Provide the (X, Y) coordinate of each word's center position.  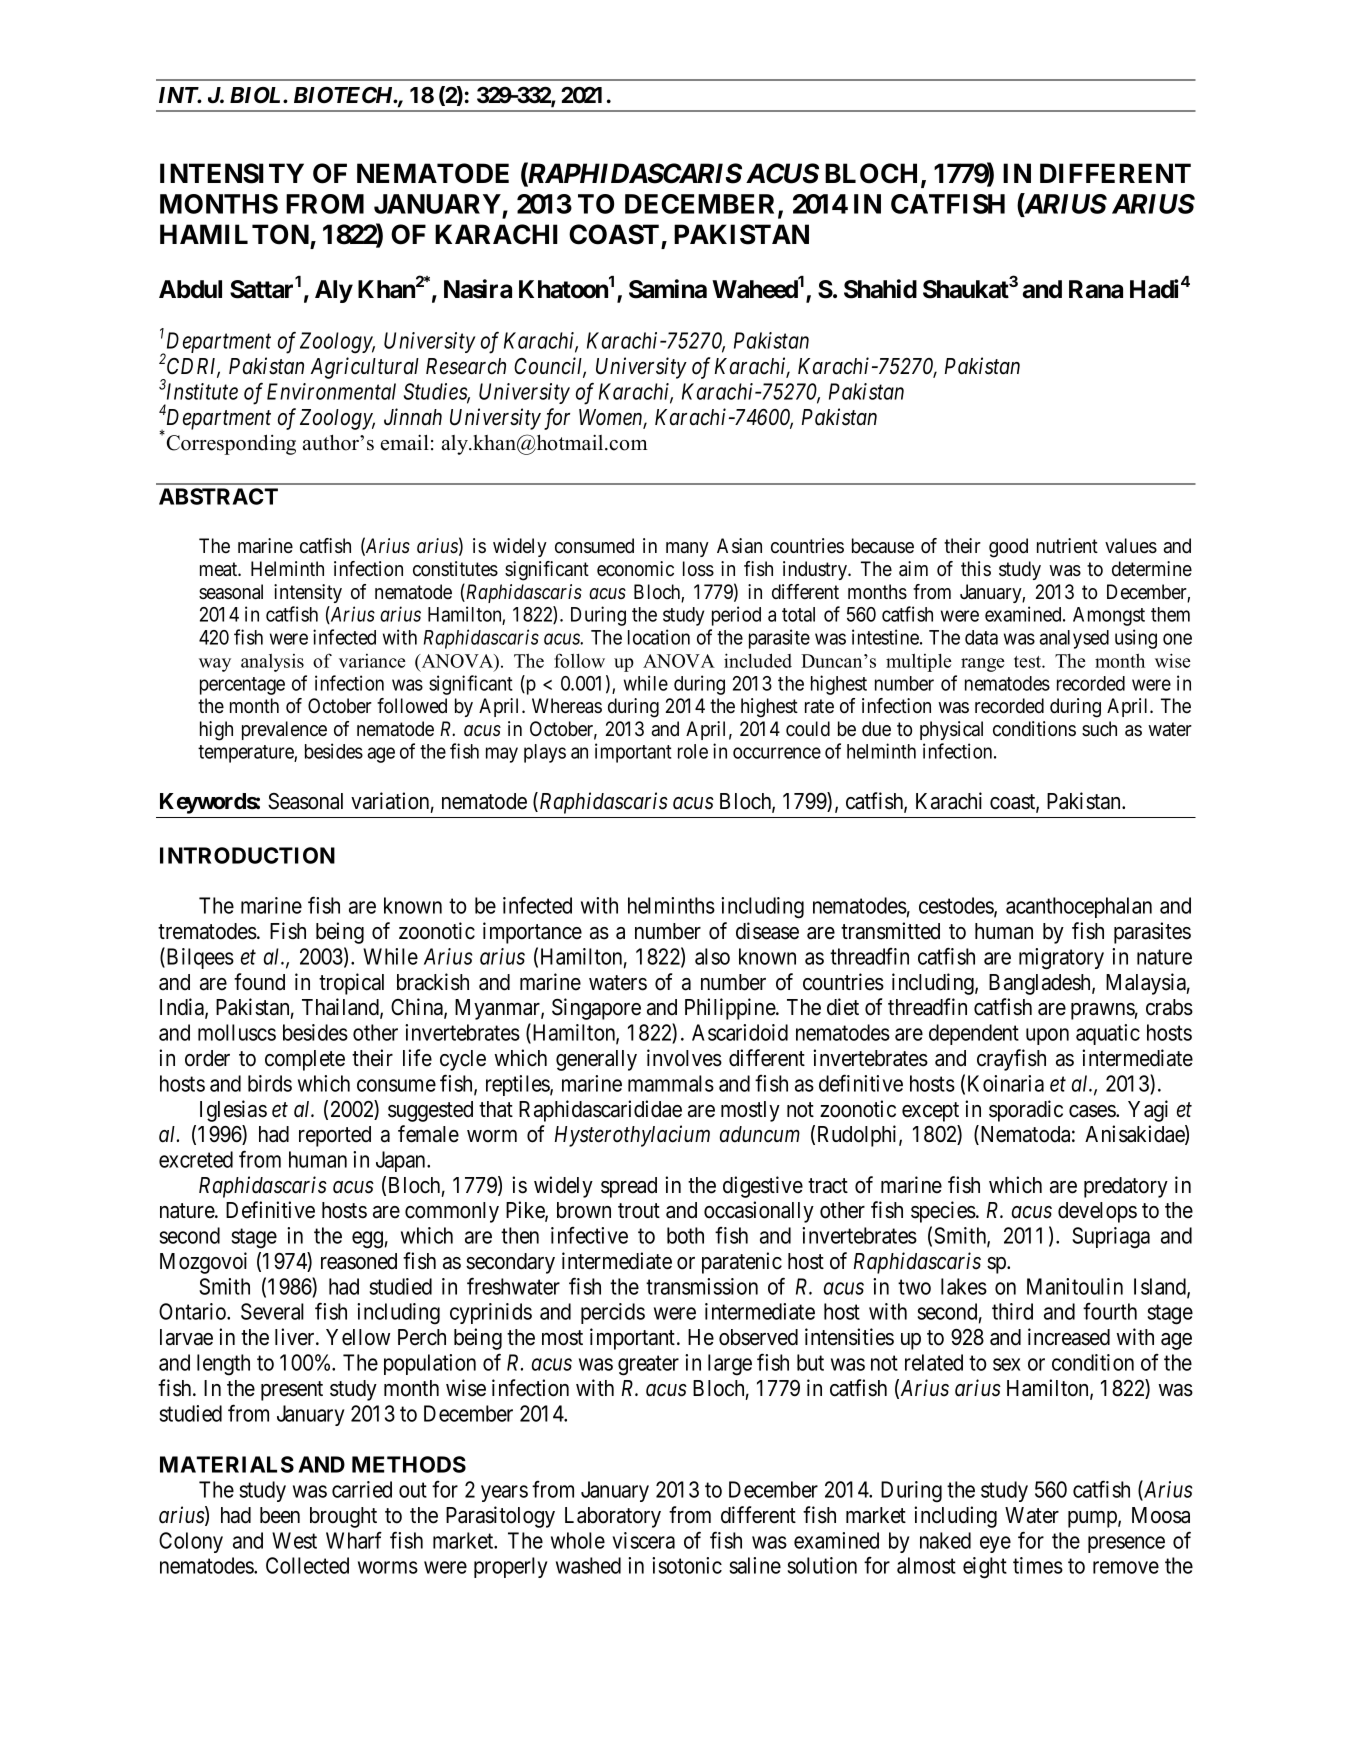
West (294, 1540)
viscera (643, 1540)
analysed (1074, 639)
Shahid (880, 289)
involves (684, 1058)
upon (1047, 1036)
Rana (1096, 289)
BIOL (257, 95)
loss (698, 569)
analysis (272, 663)
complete (305, 1060)
